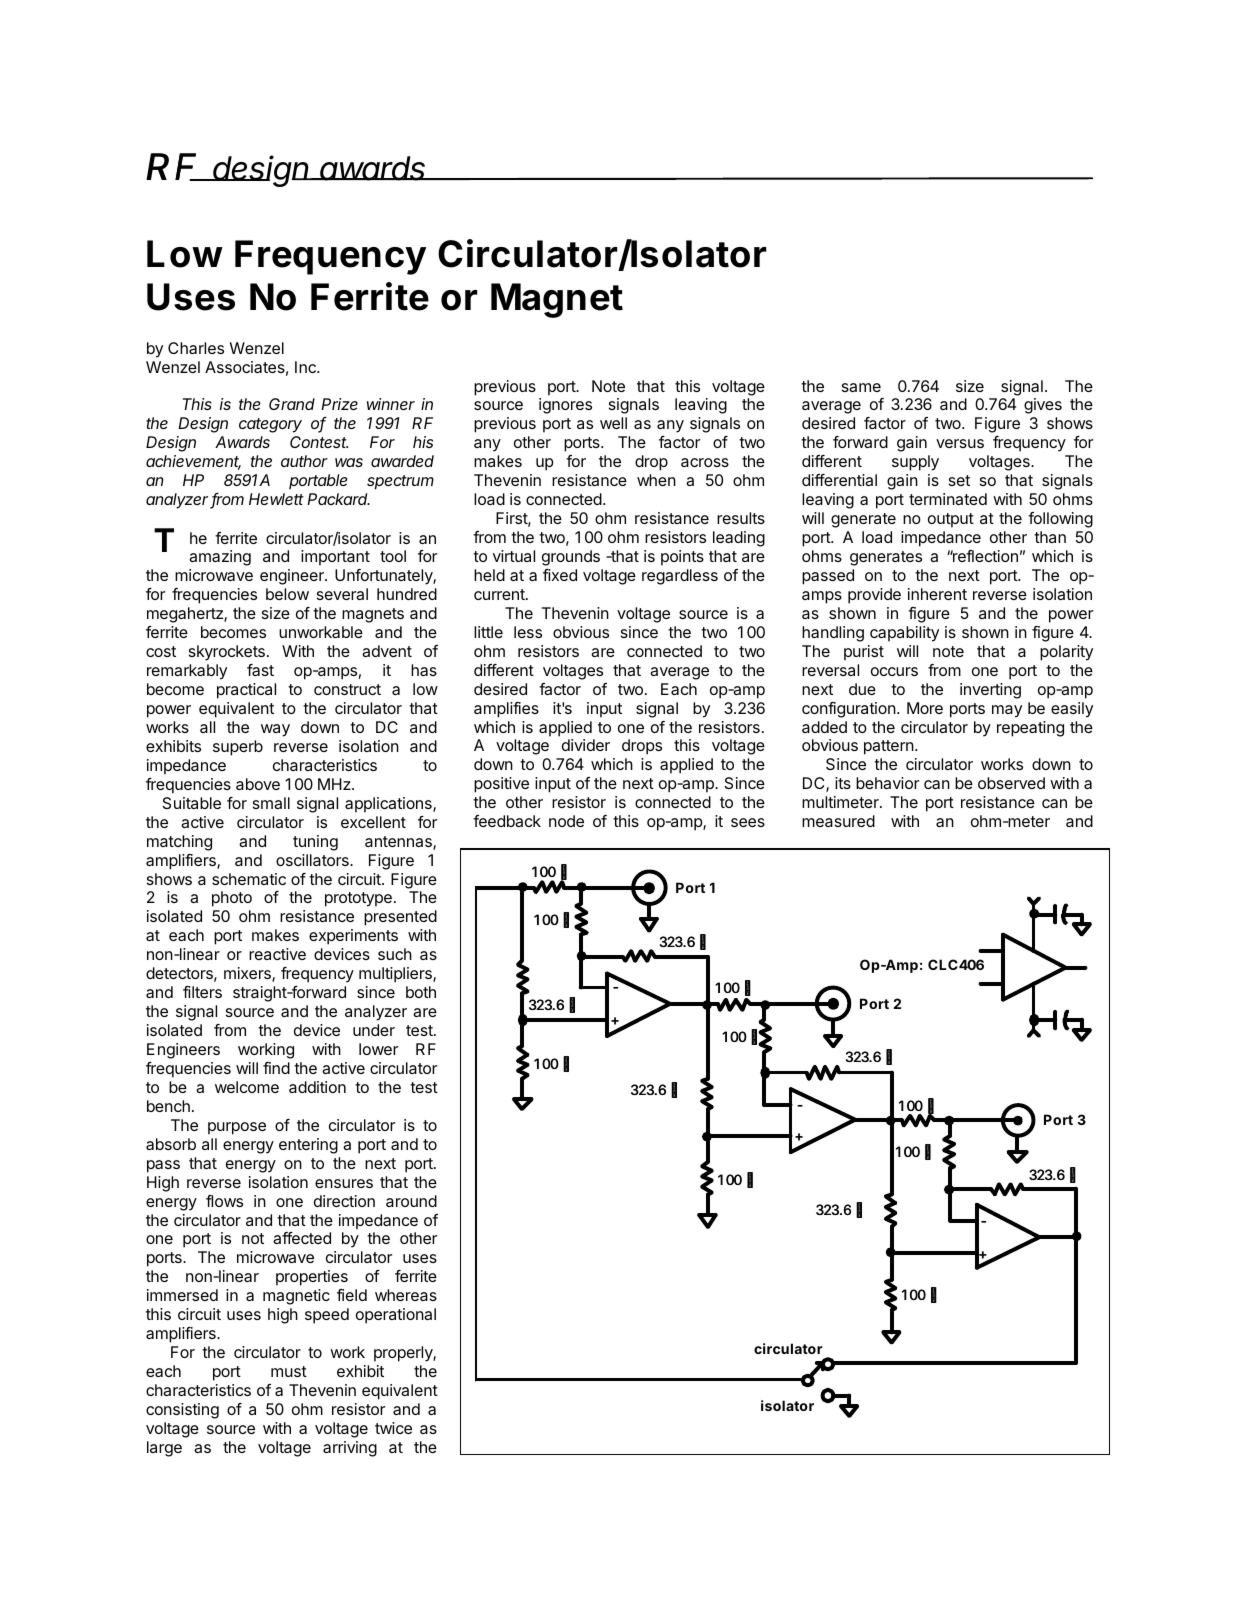 This document has width=1239, height=1603. What do you see at coordinates (292, 404) in the document?
I see `Grand` at bounding box center [292, 404].
